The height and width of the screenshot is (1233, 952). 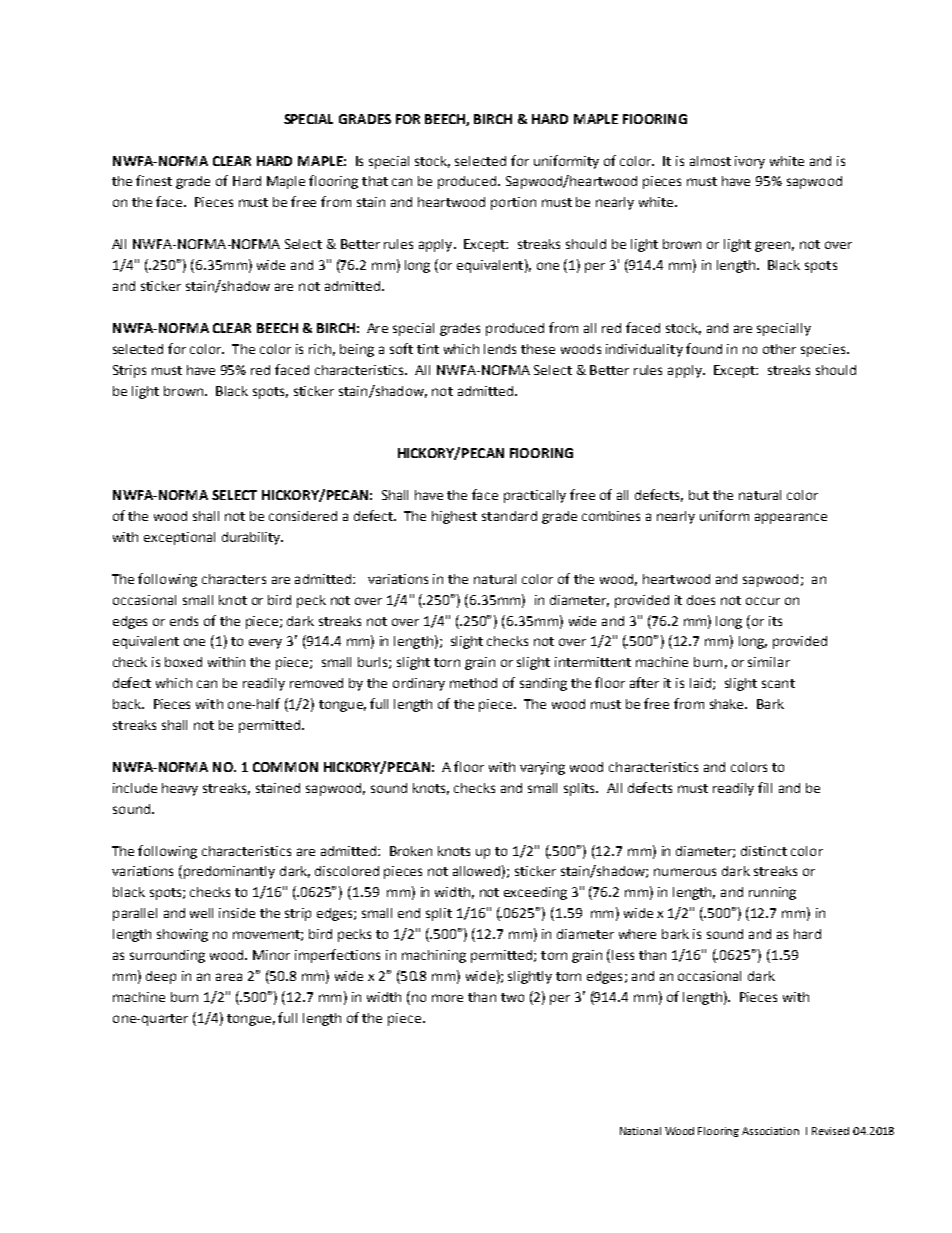 What do you see at coordinates (229, 977) in the screenshot?
I see `area` at bounding box center [229, 977].
